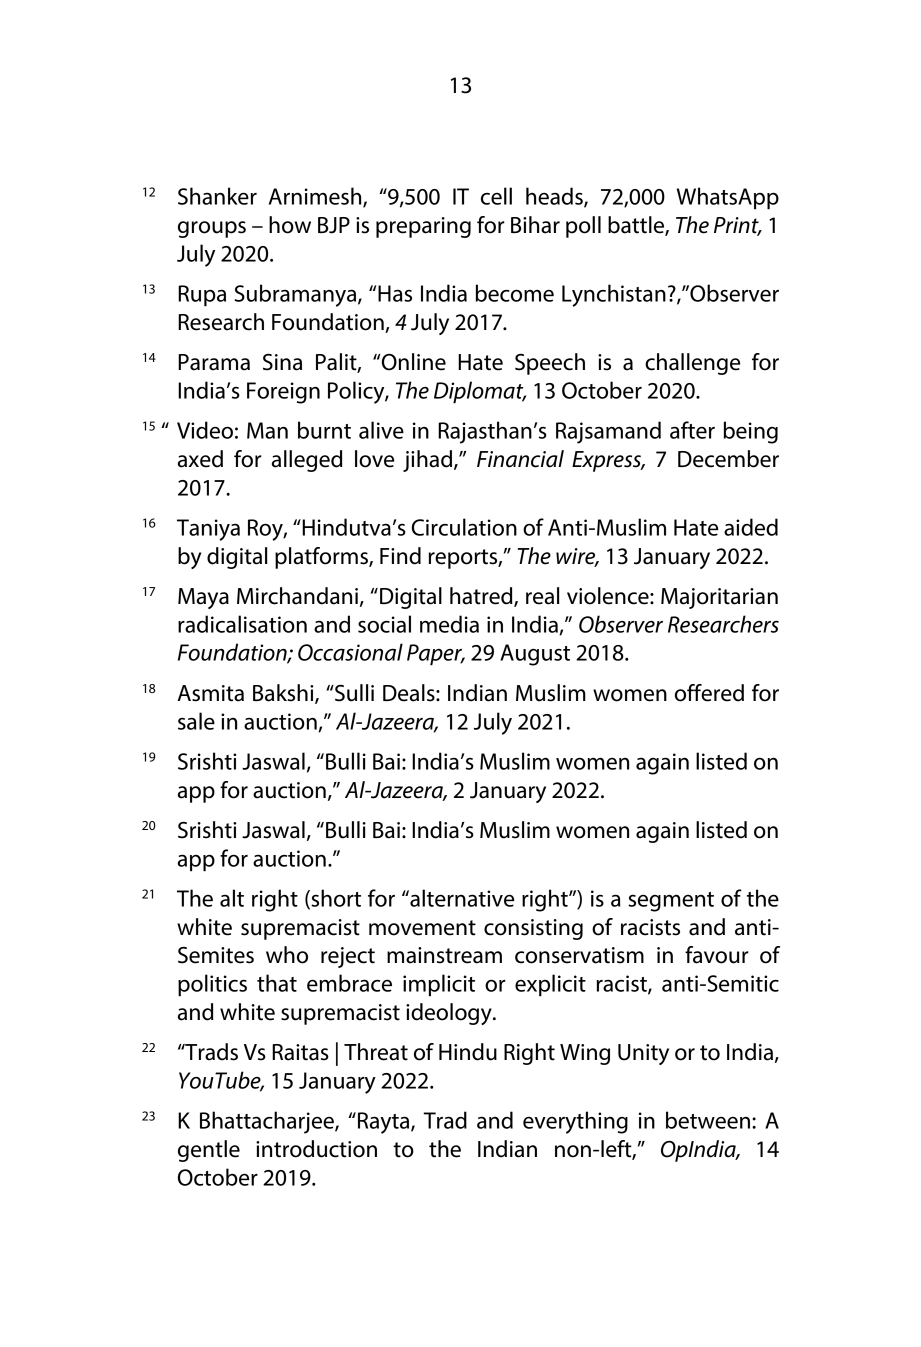  I want to click on Print, so click(737, 226).
